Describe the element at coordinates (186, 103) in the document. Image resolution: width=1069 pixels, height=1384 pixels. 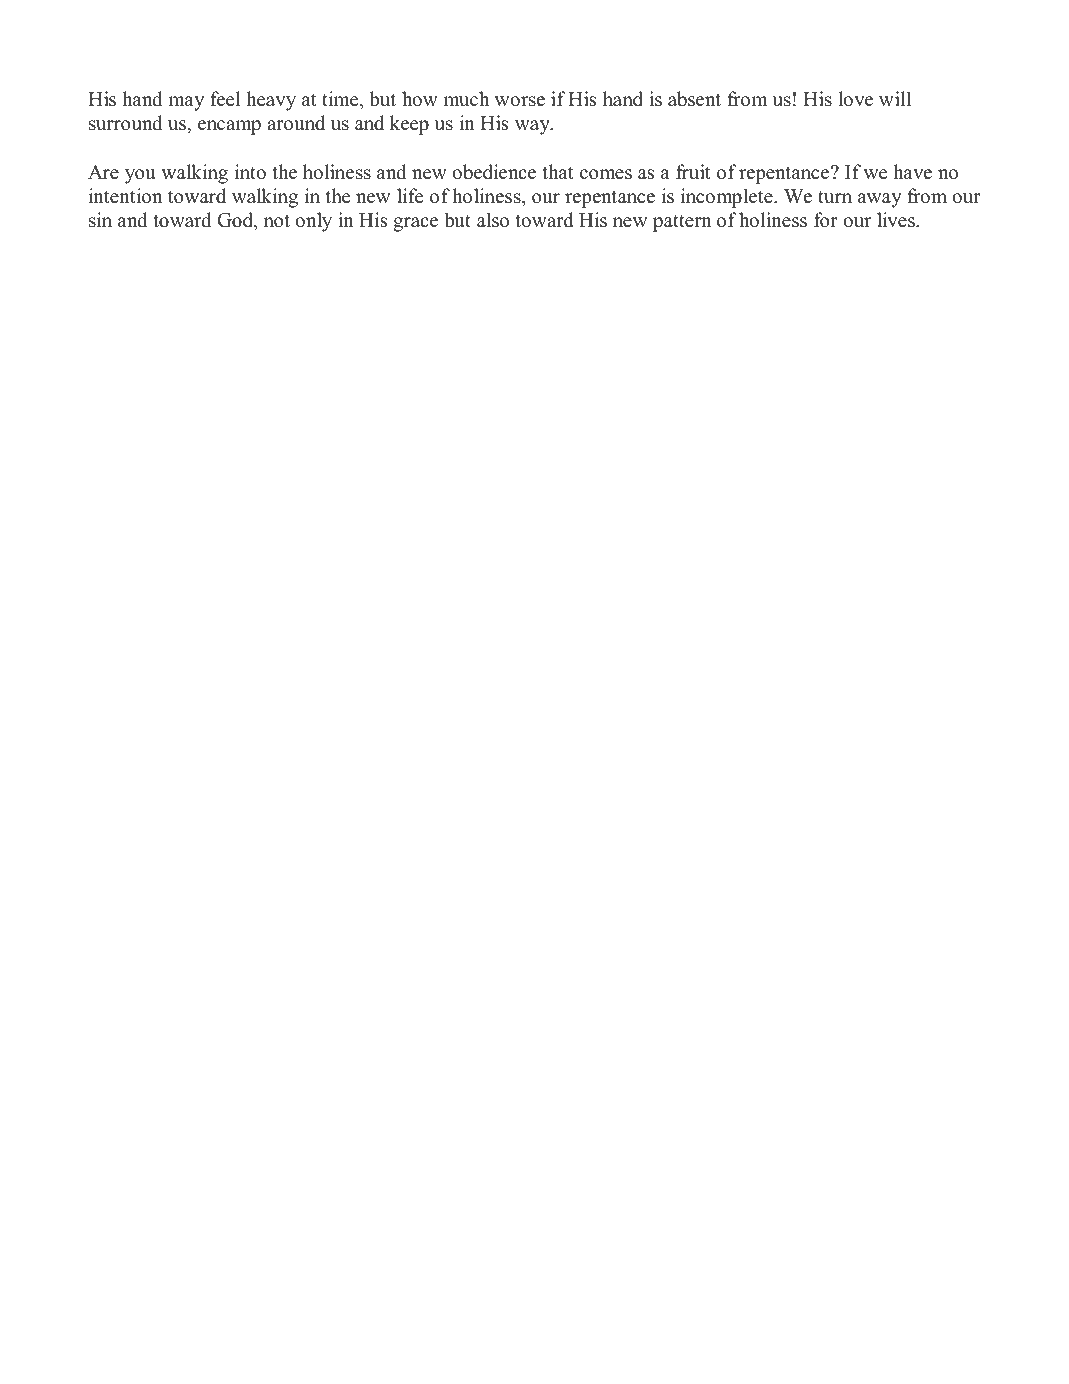
I see `may` at that location.
